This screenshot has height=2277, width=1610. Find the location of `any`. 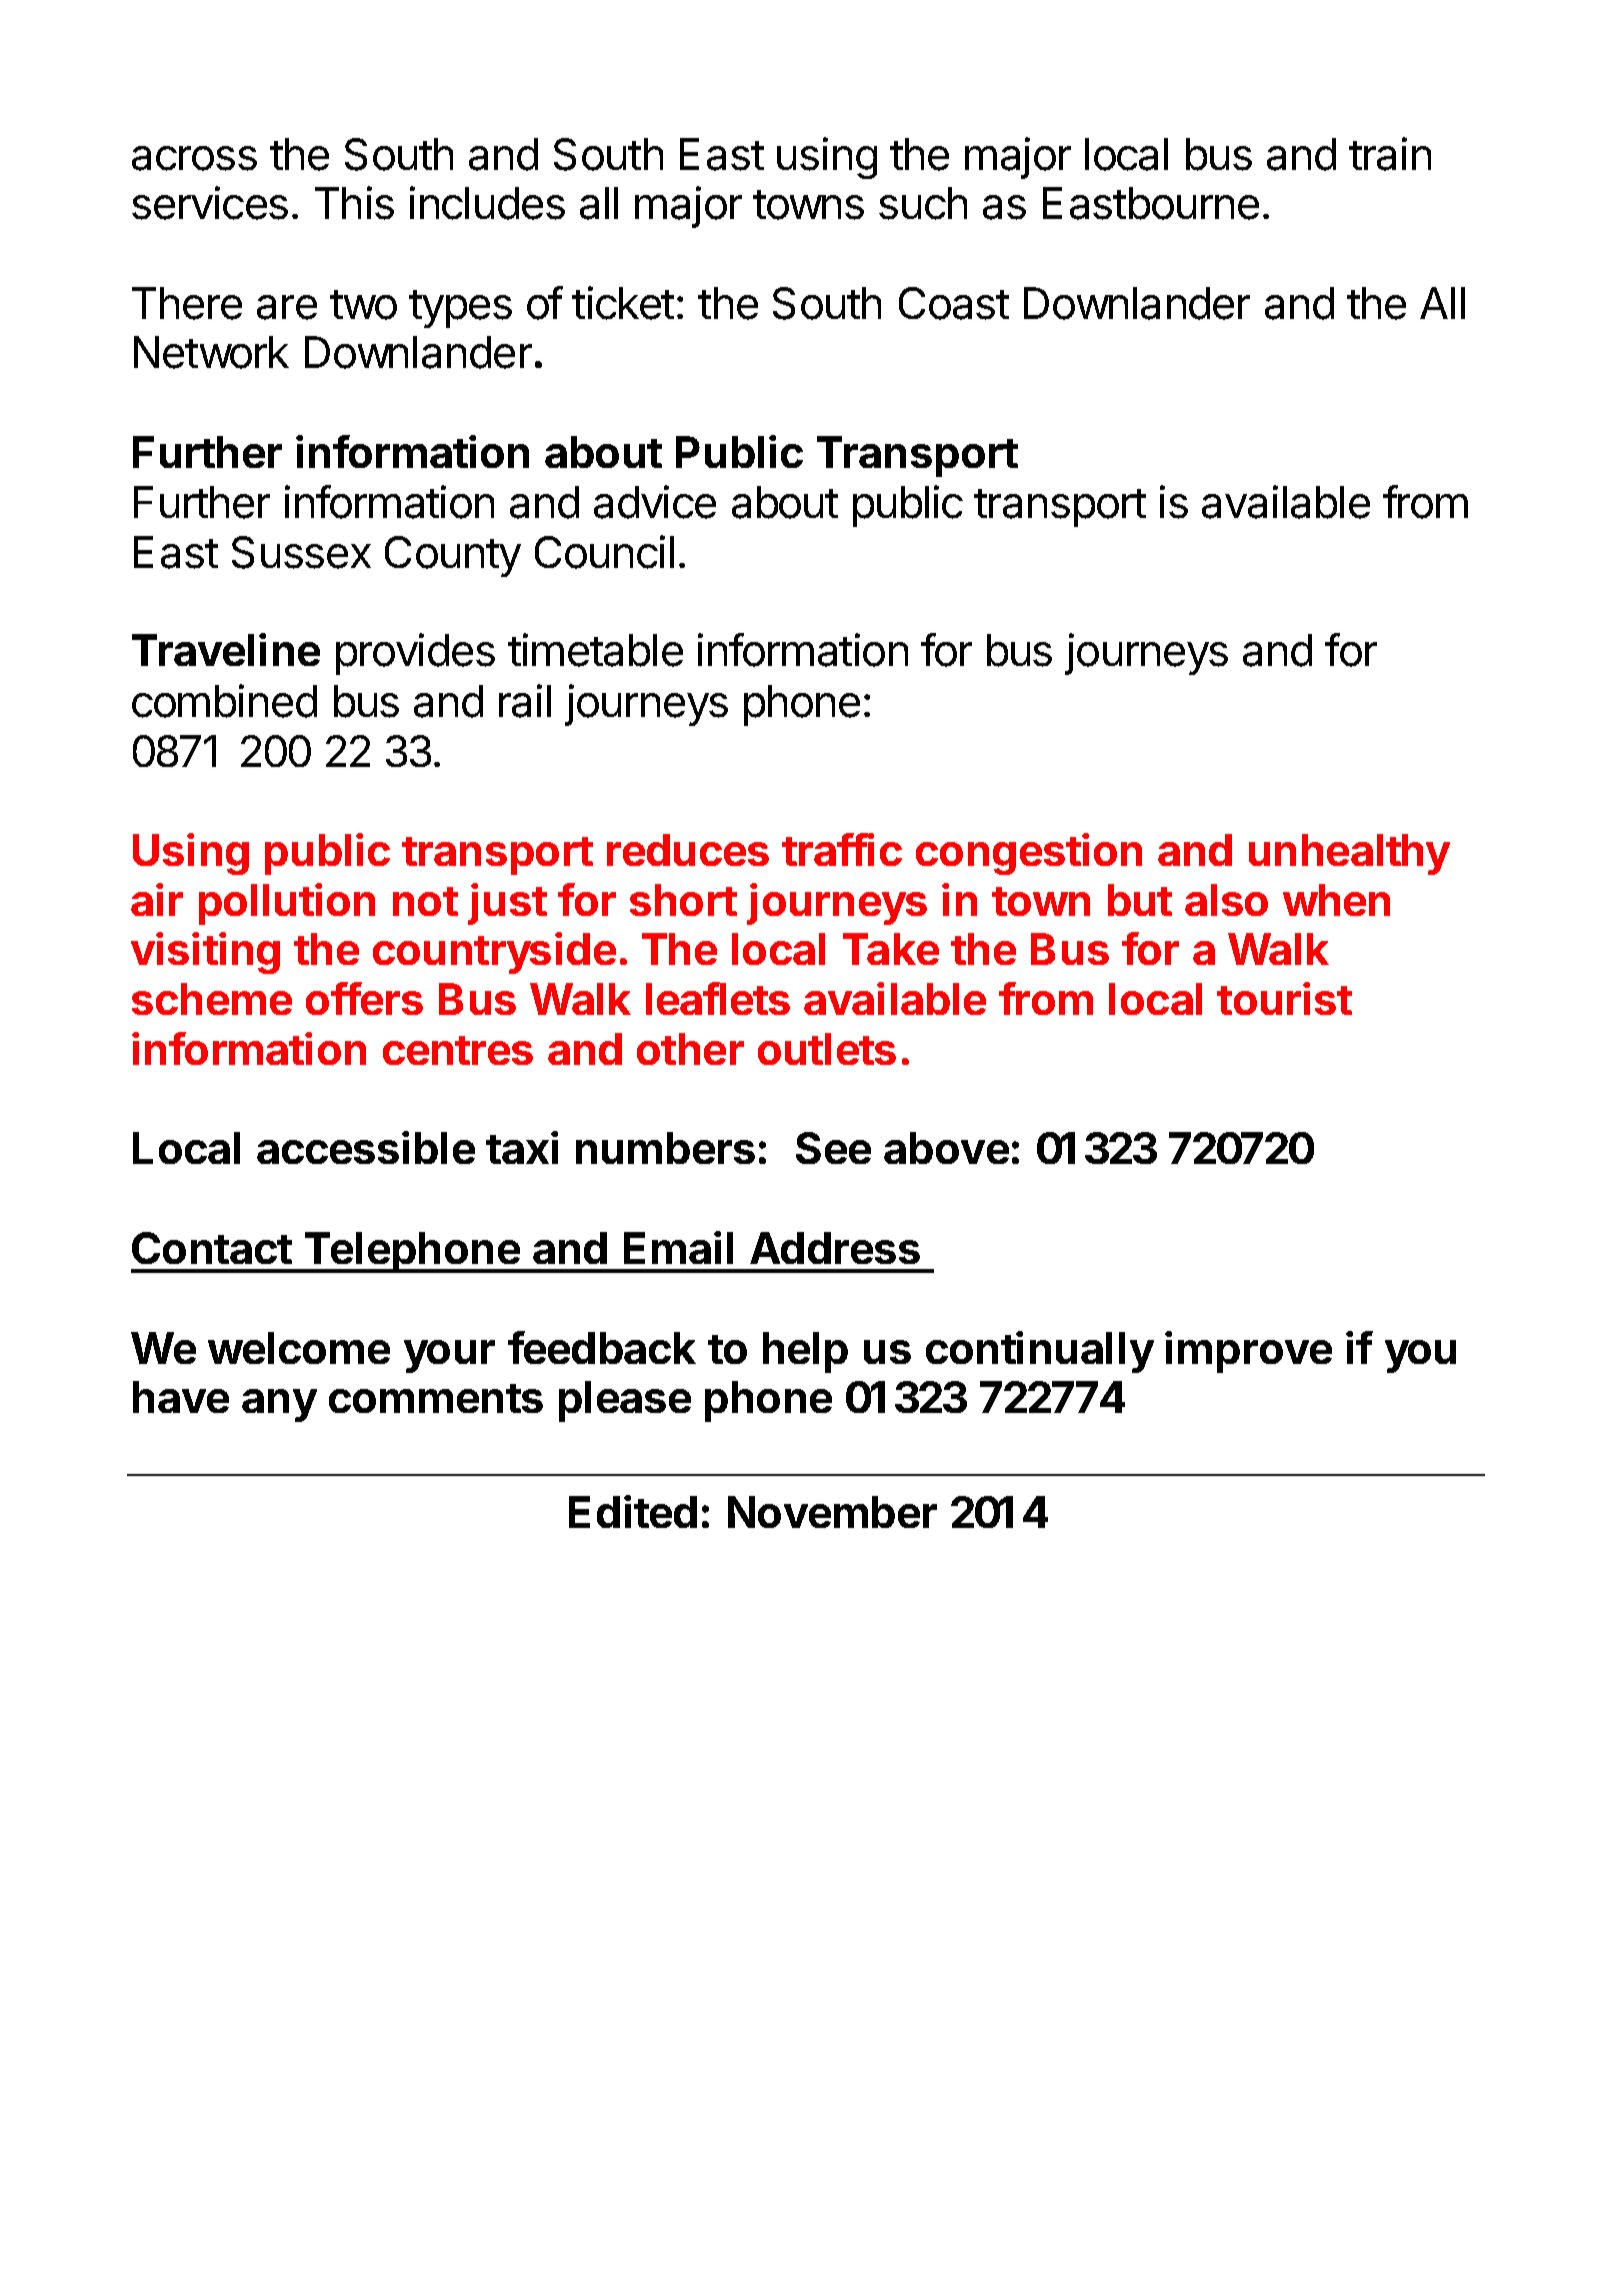

any is located at coordinates (279, 1405).
